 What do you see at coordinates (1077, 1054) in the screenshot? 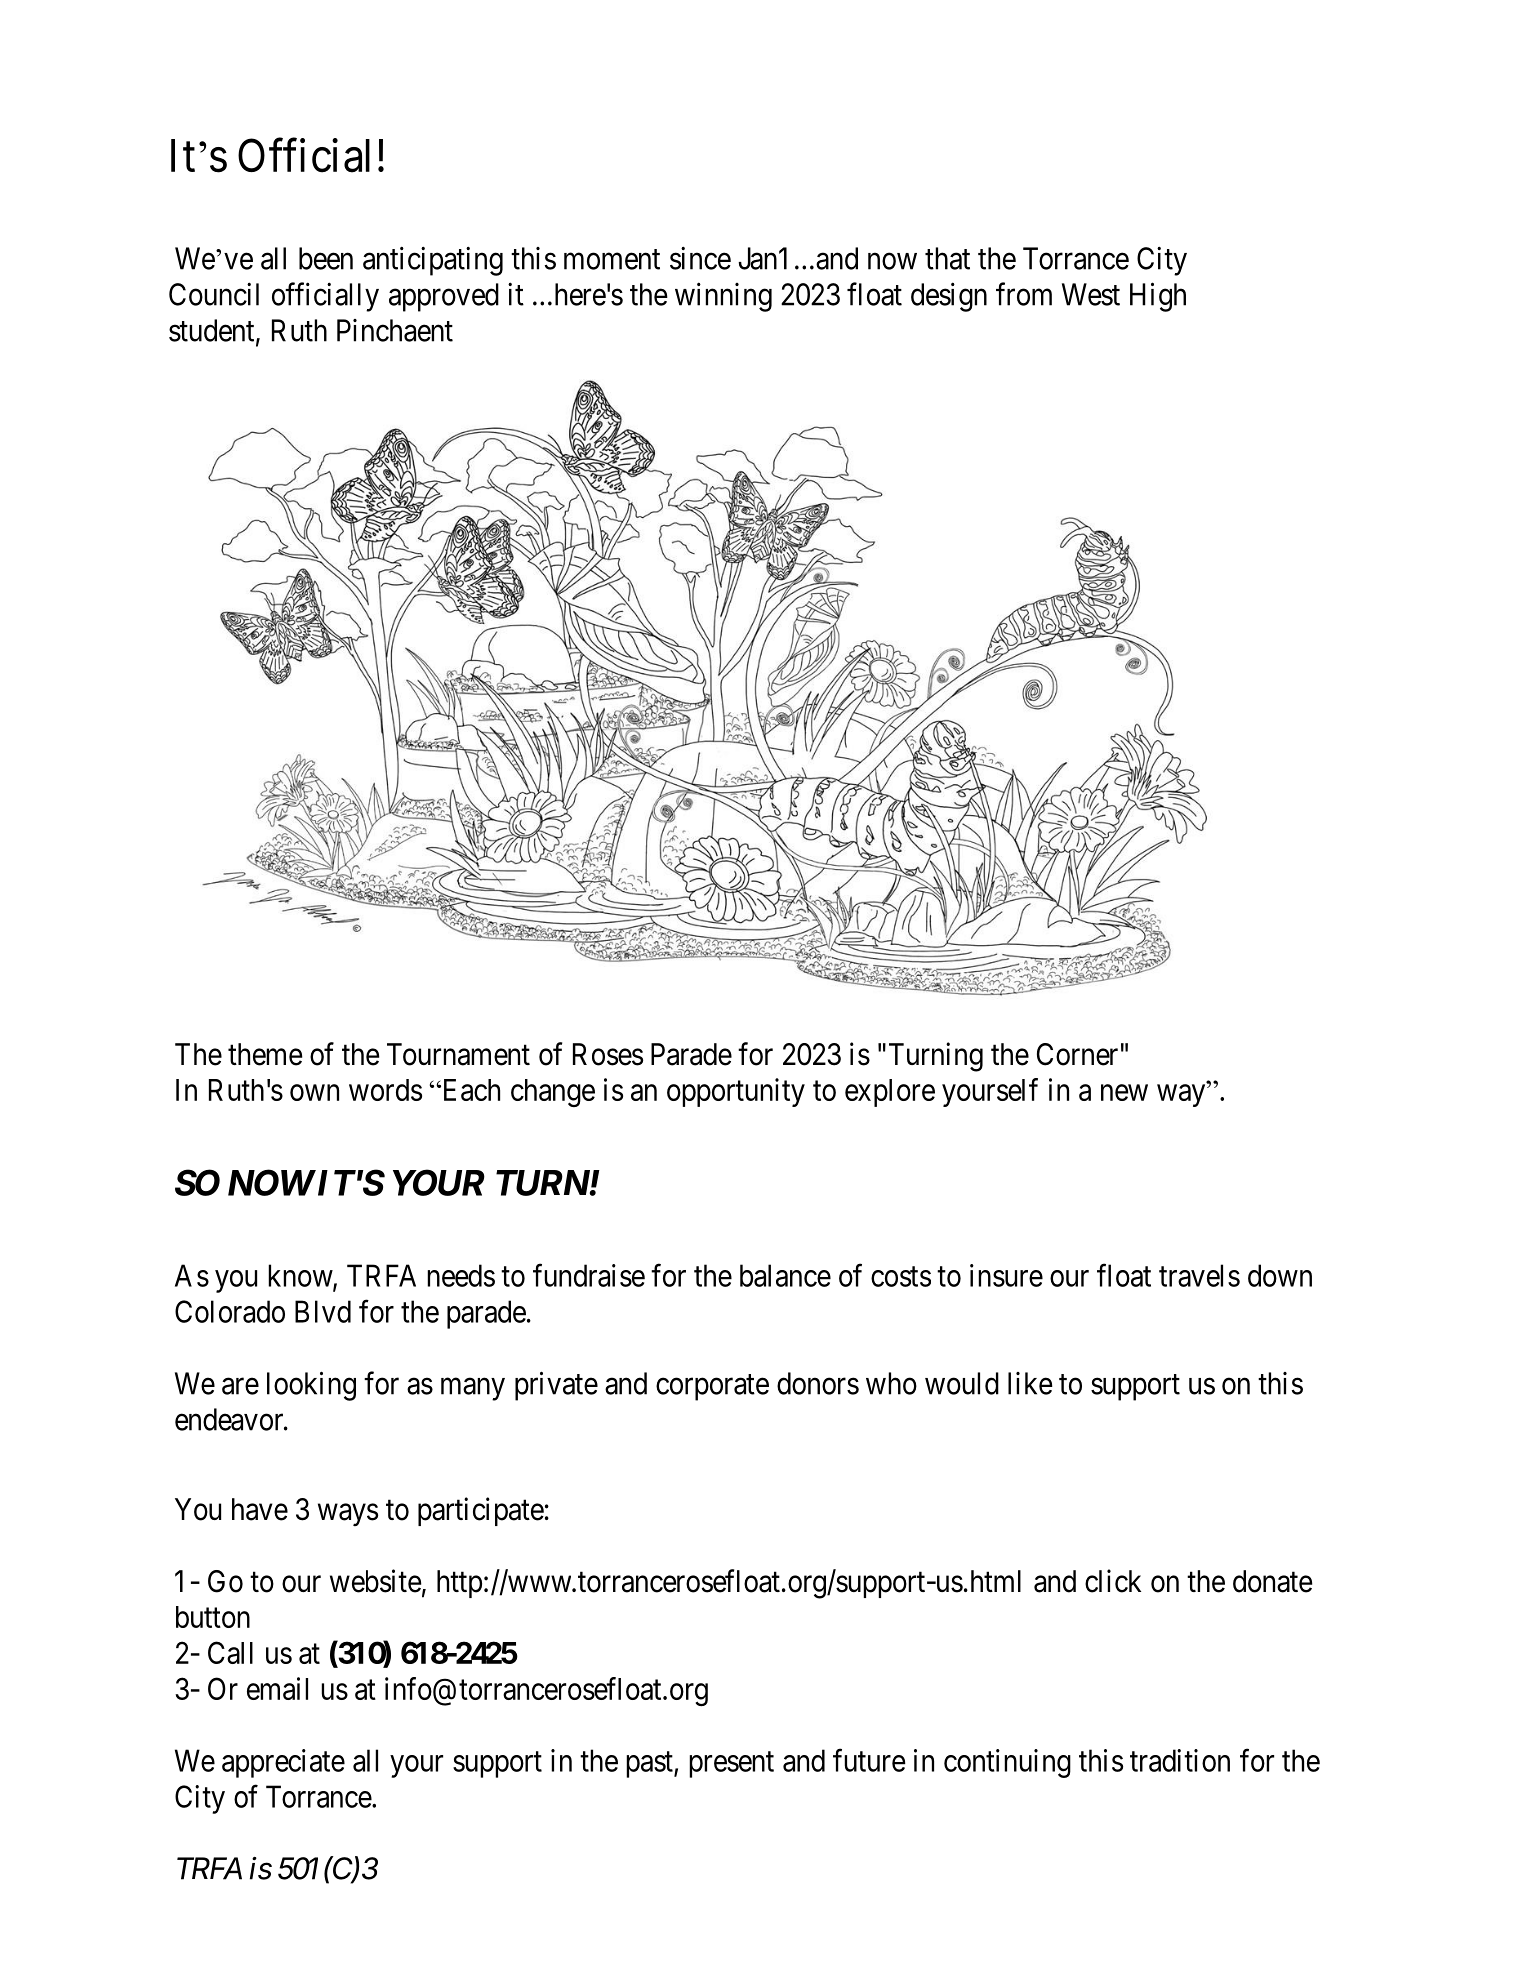
I see `Corner` at bounding box center [1077, 1054].
